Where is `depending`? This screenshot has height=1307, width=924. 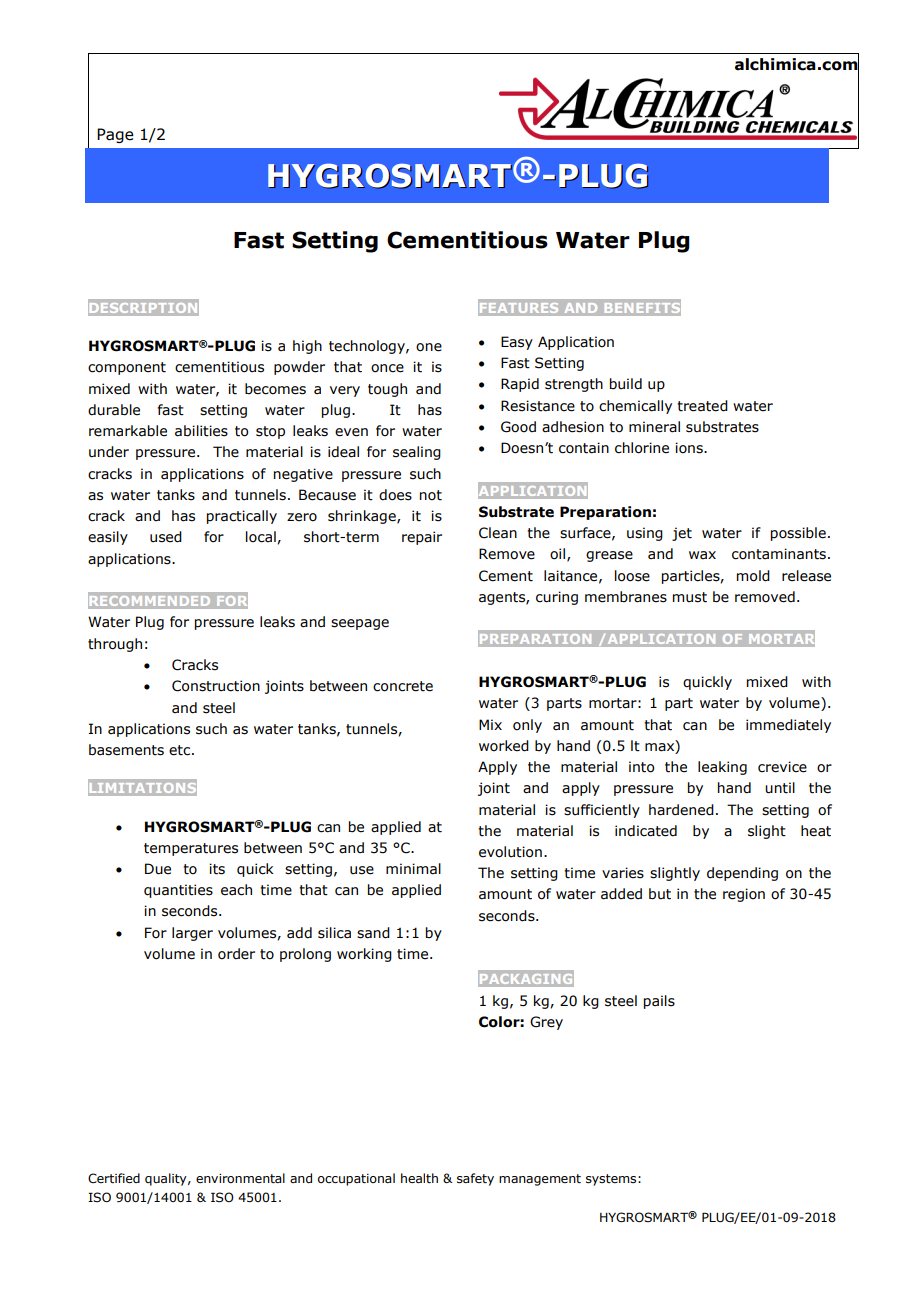 depending is located at coordinates (742, 874).
